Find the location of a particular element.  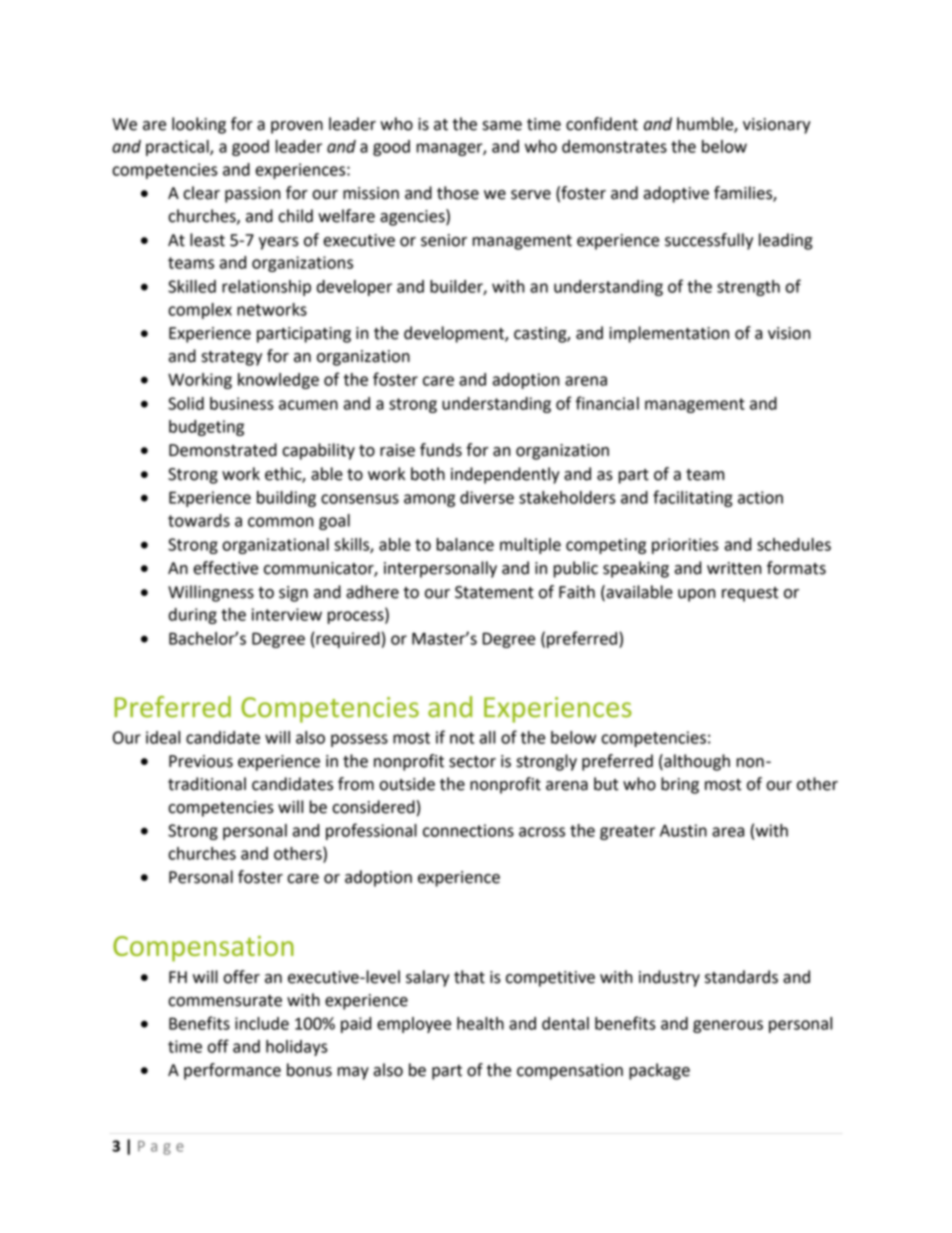

generous is located at coordinates (728, 1026).
